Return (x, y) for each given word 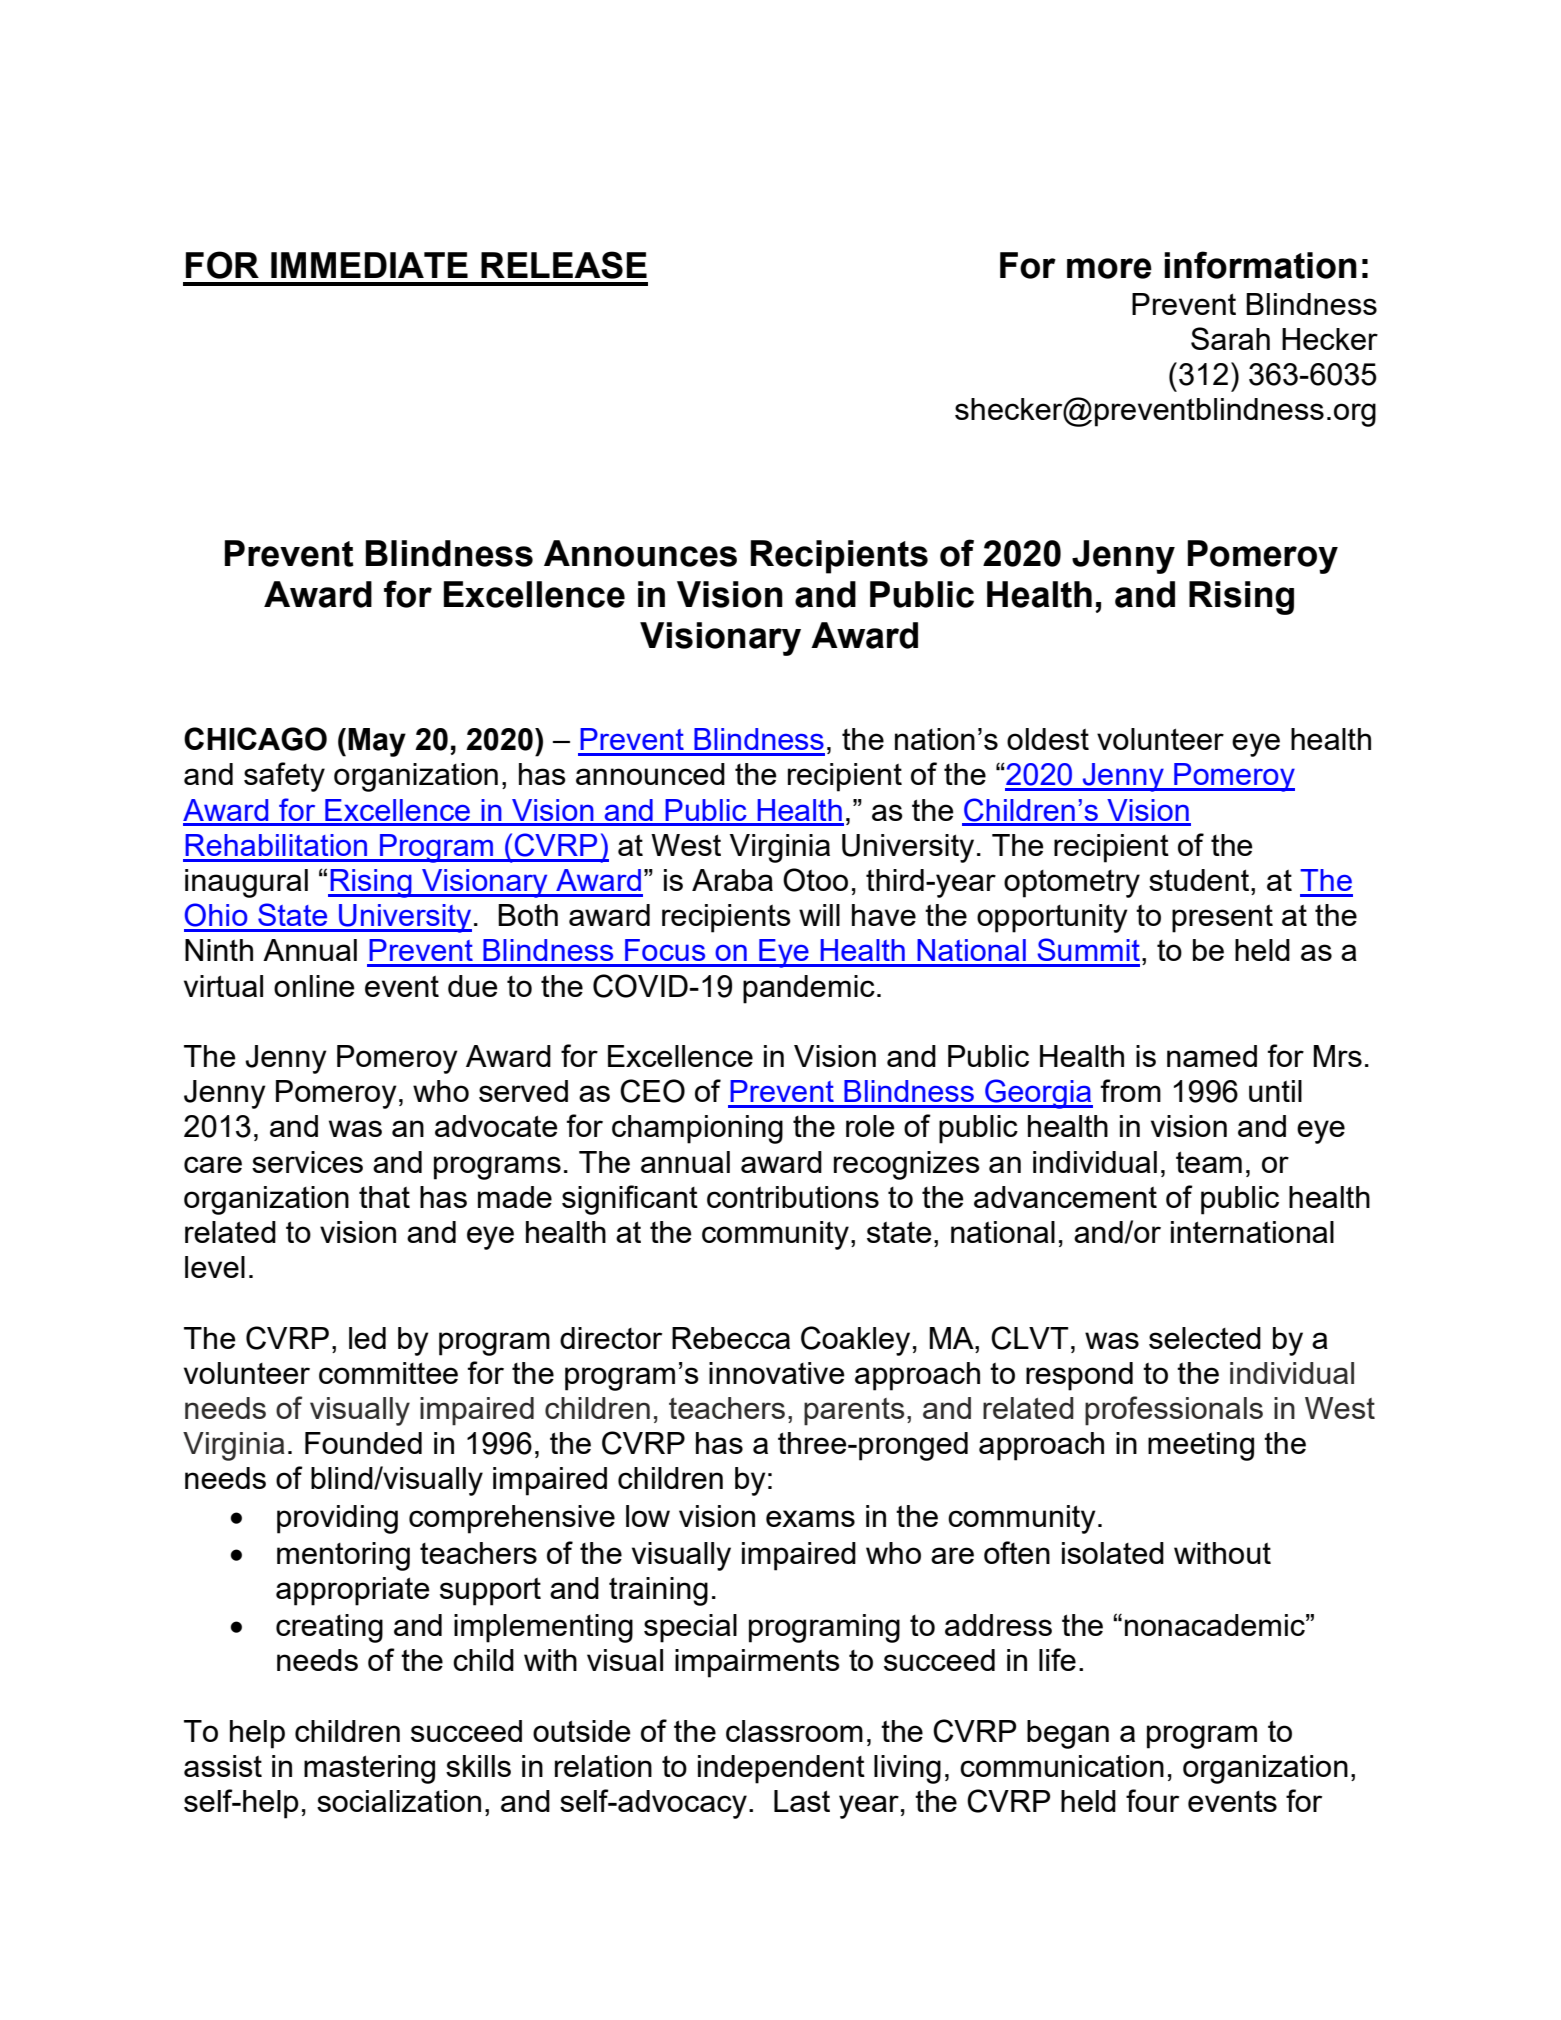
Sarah (1230, 338)
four (1152, 1800)
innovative (777, 1373)
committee (388, 1373)
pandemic (809, 989)
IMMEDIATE (369, 265)
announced (650, 774)
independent (781, 1769)
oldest (1048, 739)
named (1212, 1056)
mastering (369, 1769)
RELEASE (564, 265)
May (377, 742)
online (314, 986)
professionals (1174, 1411)
